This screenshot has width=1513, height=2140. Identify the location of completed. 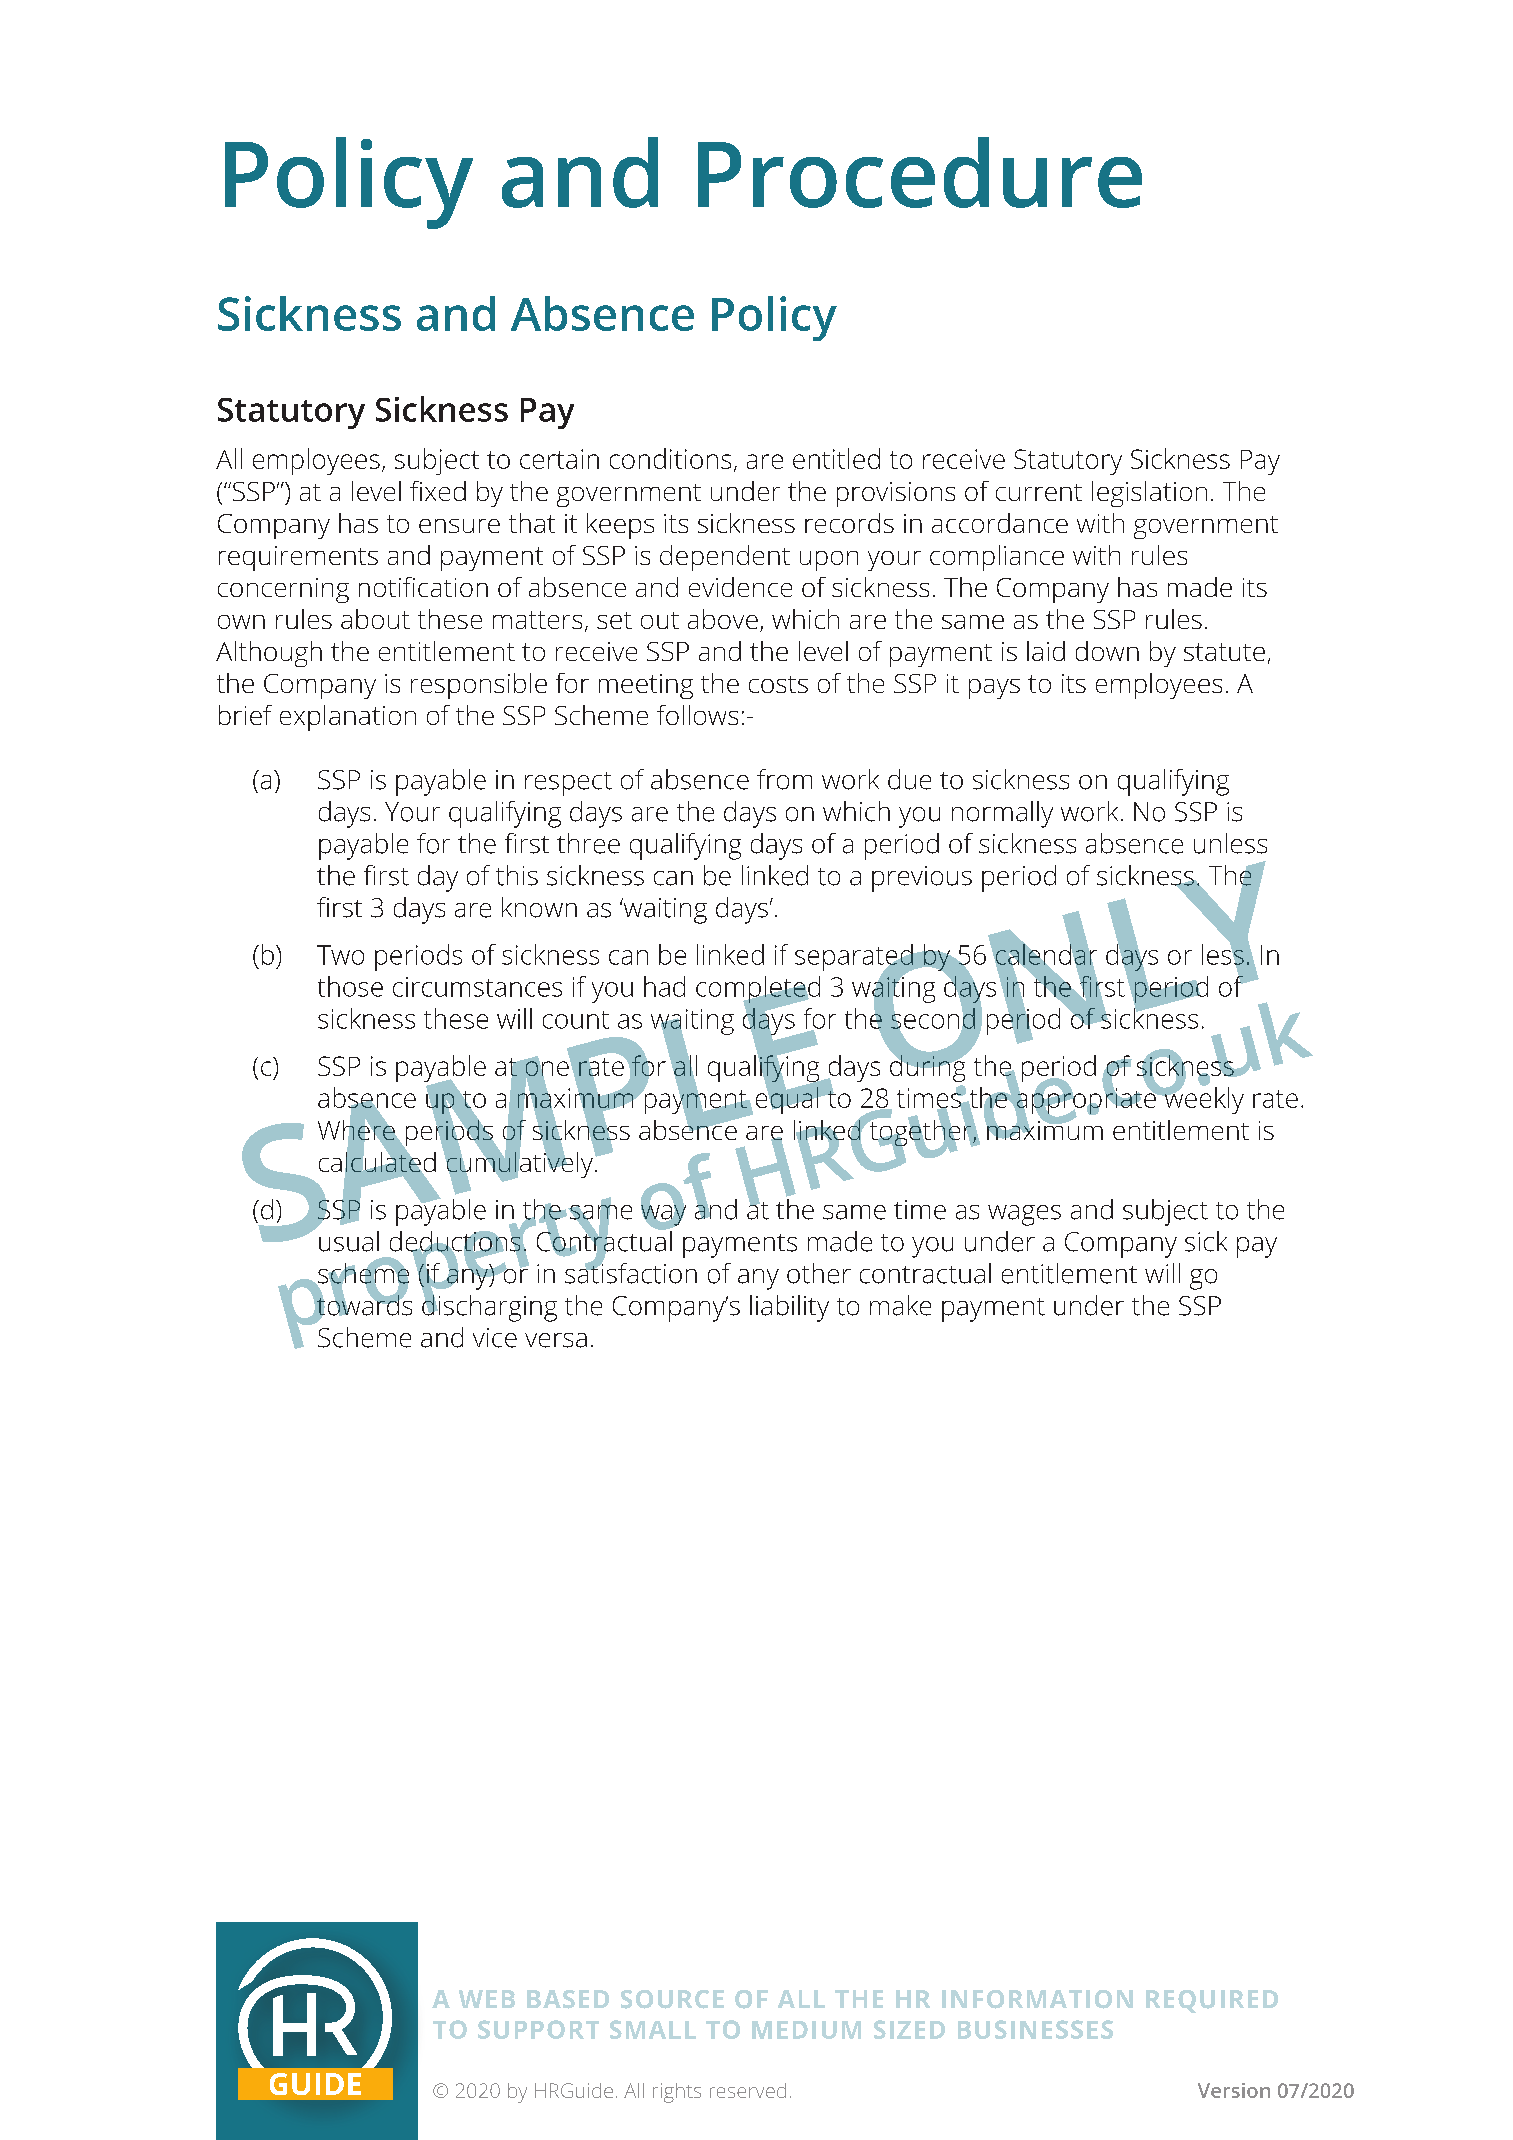
(758, 990).
